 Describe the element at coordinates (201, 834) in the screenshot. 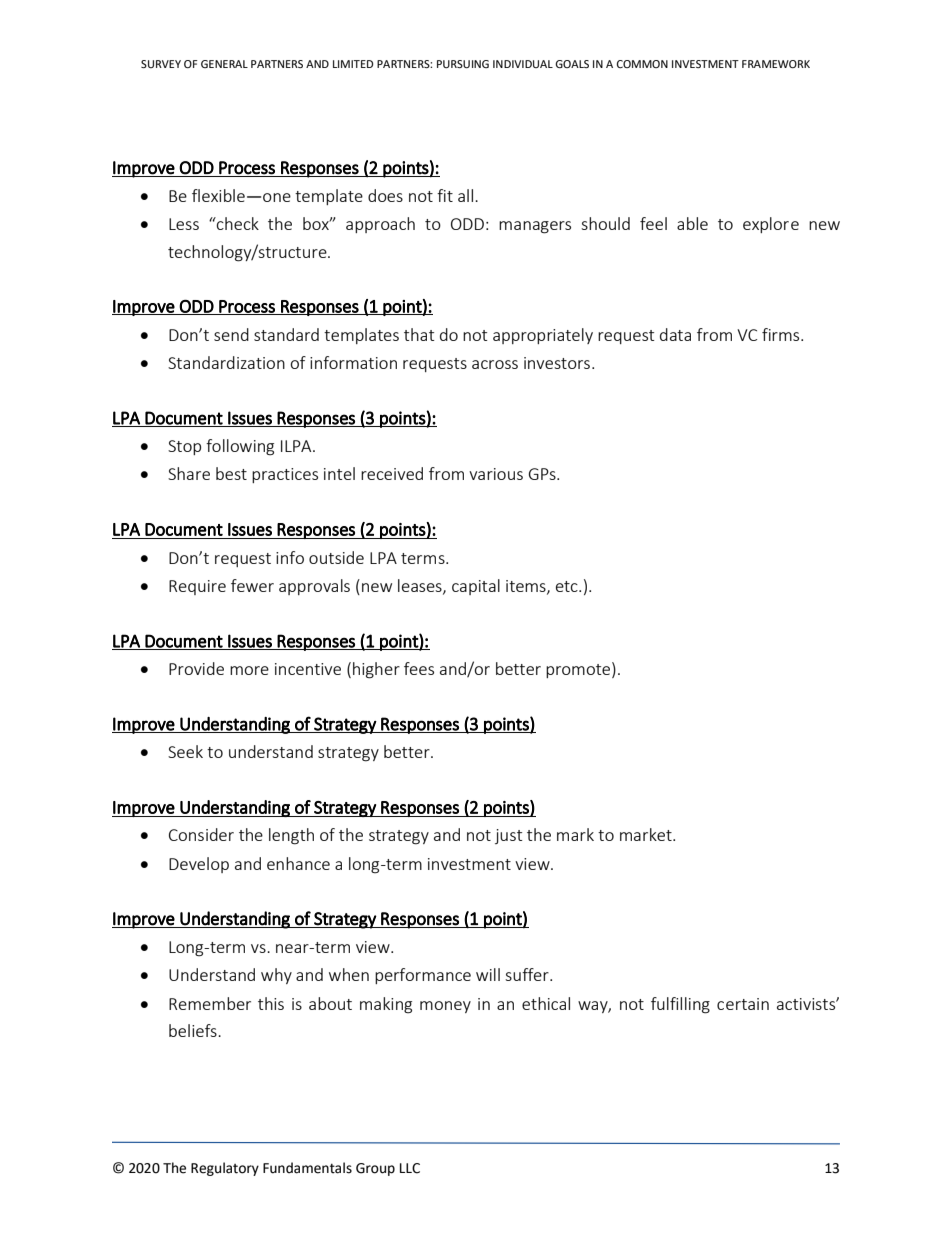

I see `Consider` at that location.
